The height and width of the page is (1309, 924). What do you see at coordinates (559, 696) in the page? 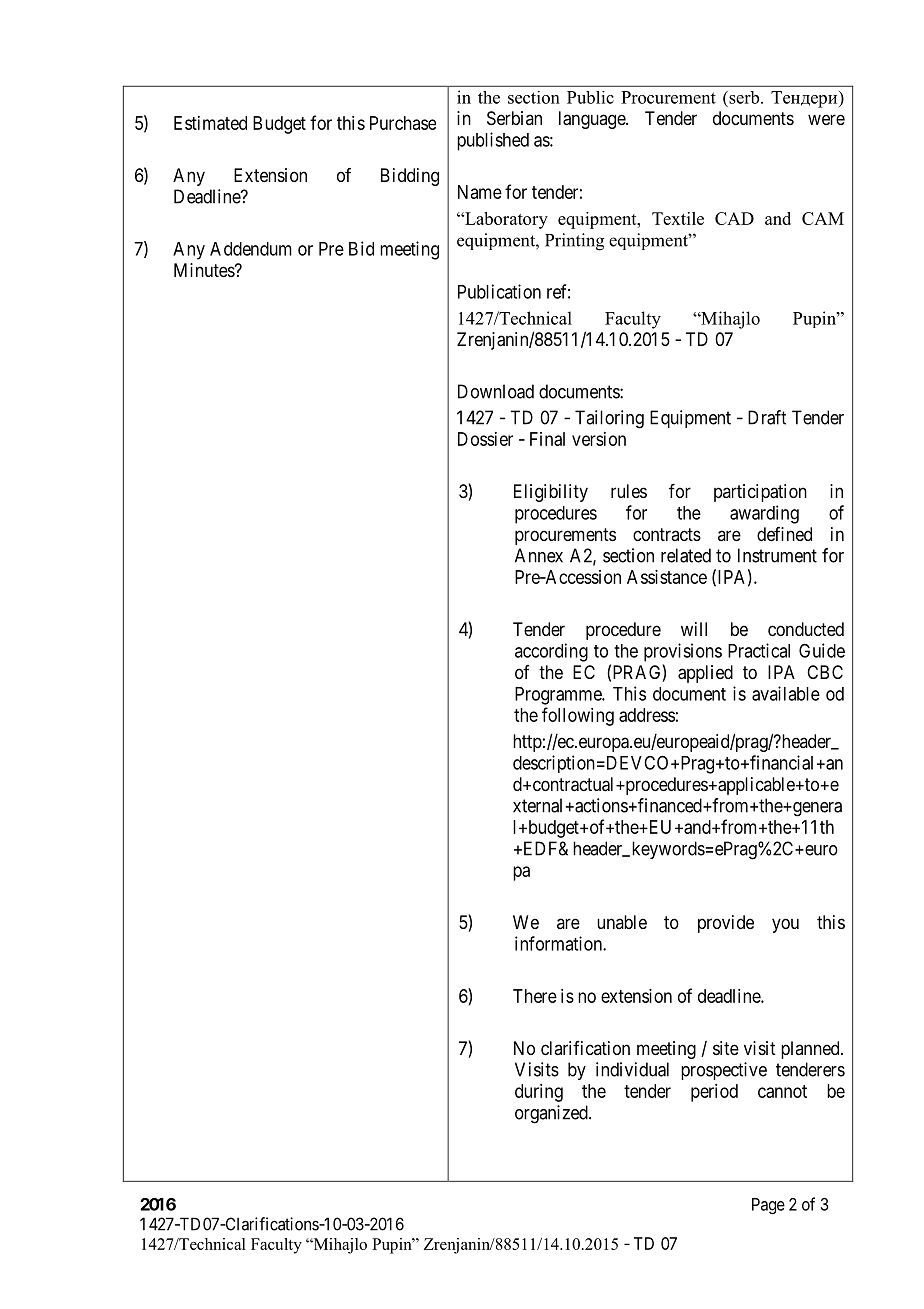
I see `Programme` at bounding box center [559, 696].
